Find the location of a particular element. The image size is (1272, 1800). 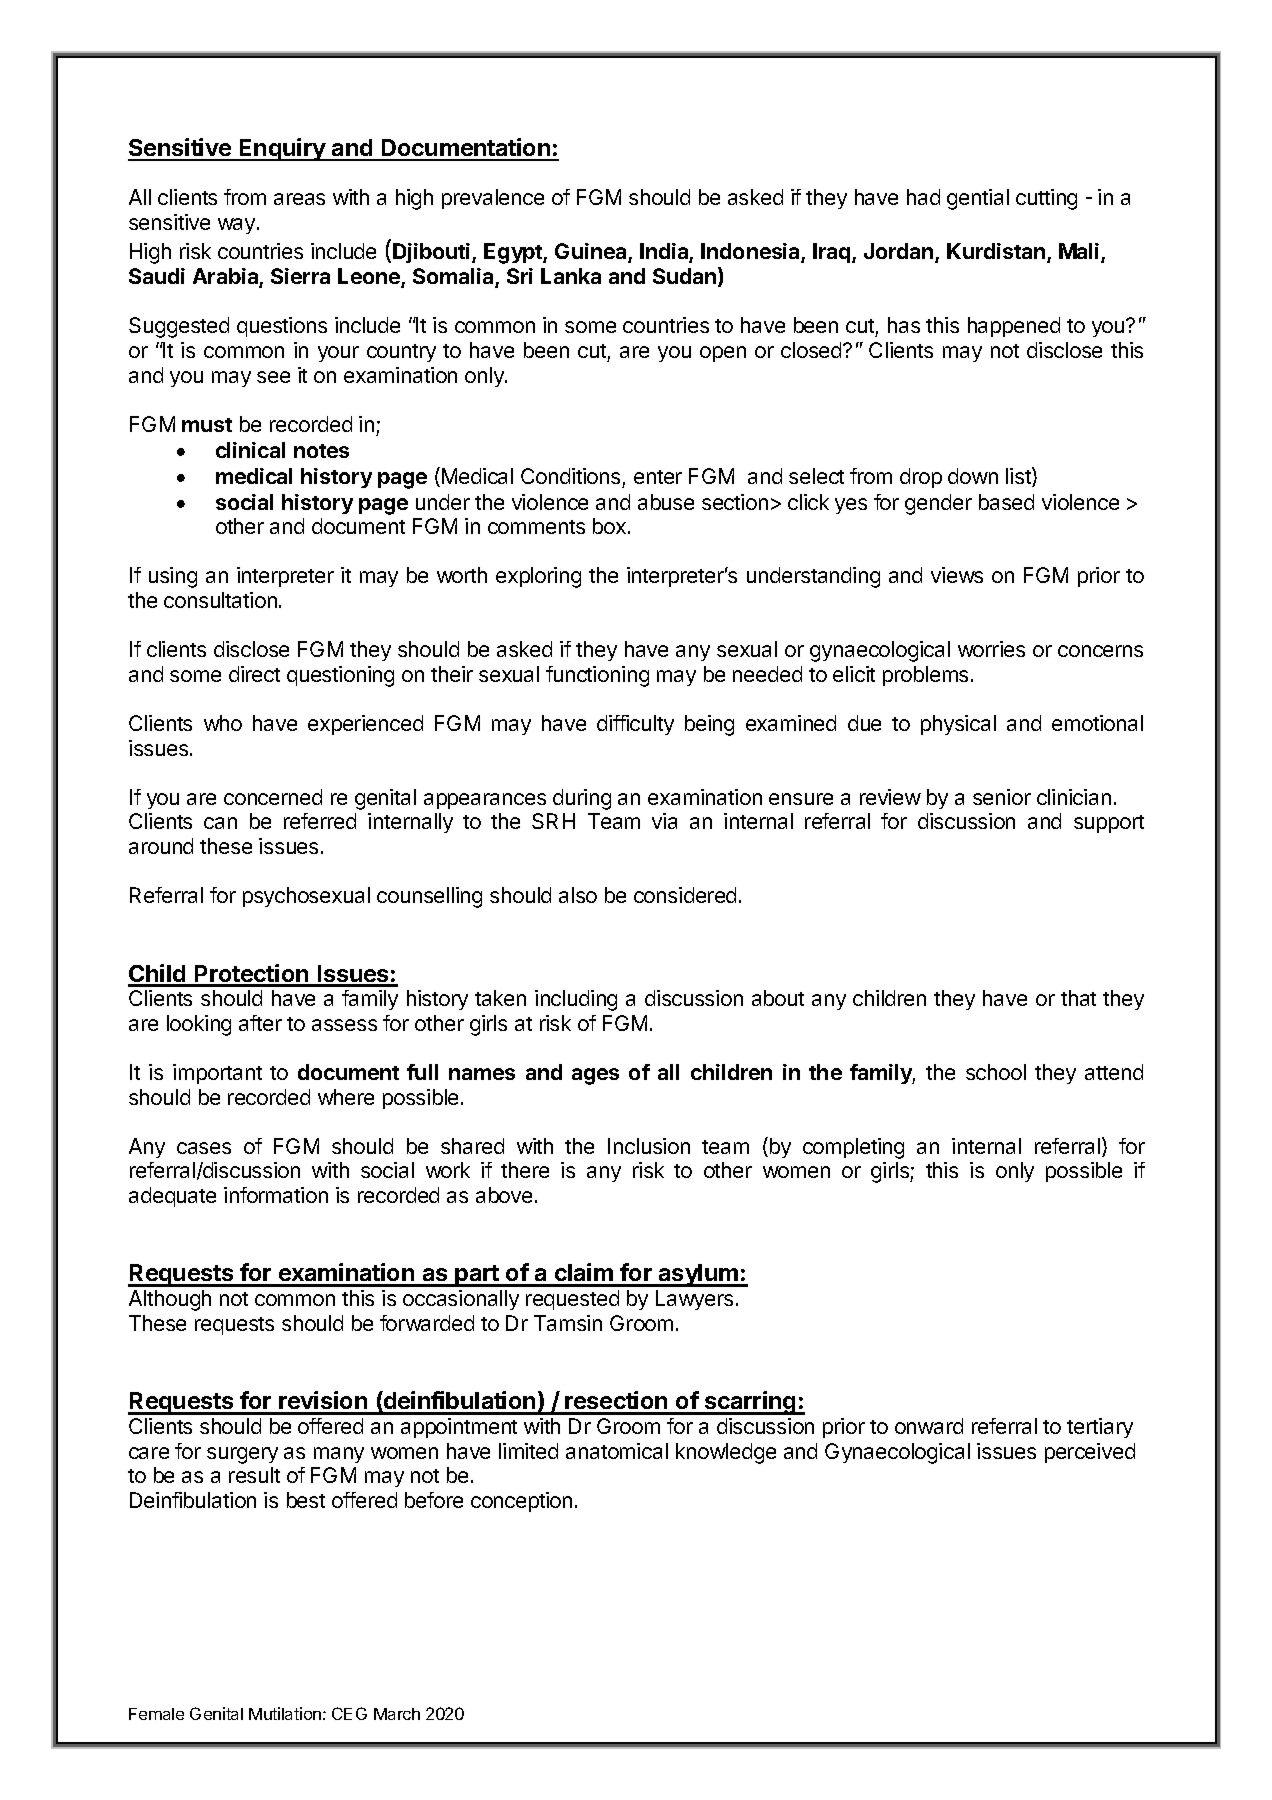

school is located at coordinates (996, 1072).
